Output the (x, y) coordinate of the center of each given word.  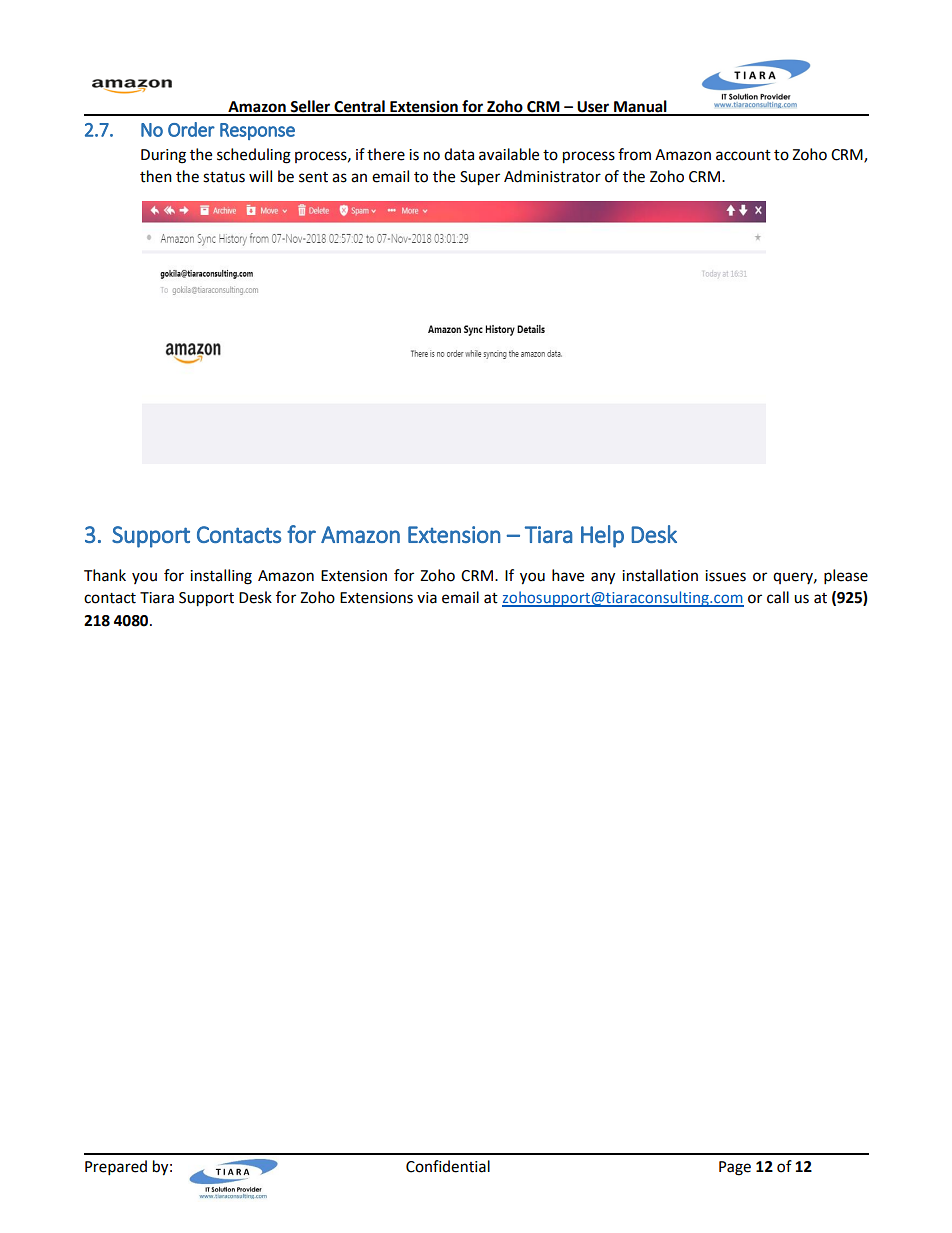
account (743, 155)
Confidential (448, 1166)
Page (735, 1168)
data (459, 154)
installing (221, 577)
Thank (105, 575)
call (778, 597)
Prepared (116, 1168)
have (568, 575)
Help (602, 536)
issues (725, 576)
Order (191, 129)
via (427, 598)
